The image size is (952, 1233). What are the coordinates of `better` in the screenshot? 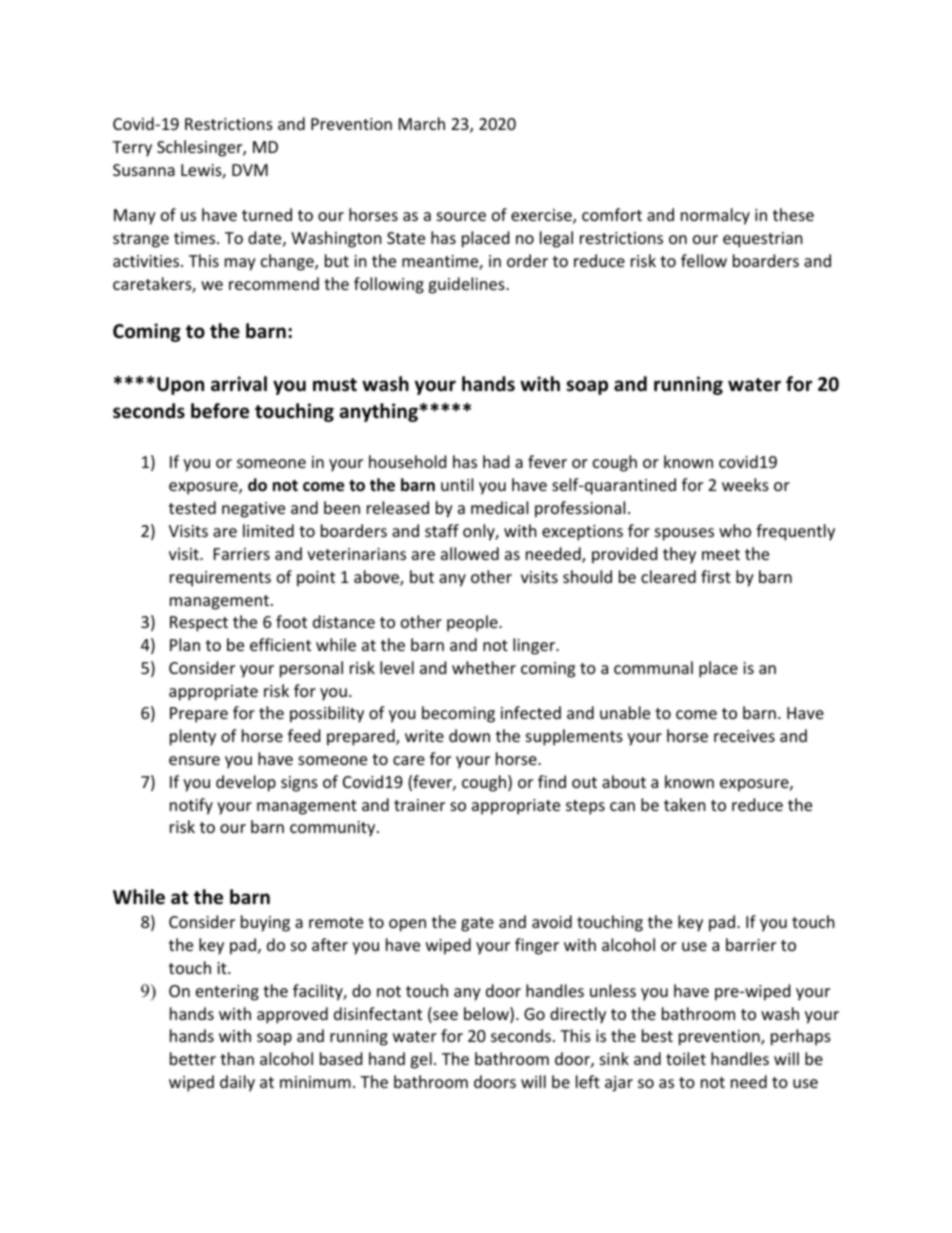 It's located at (193, 1058).
